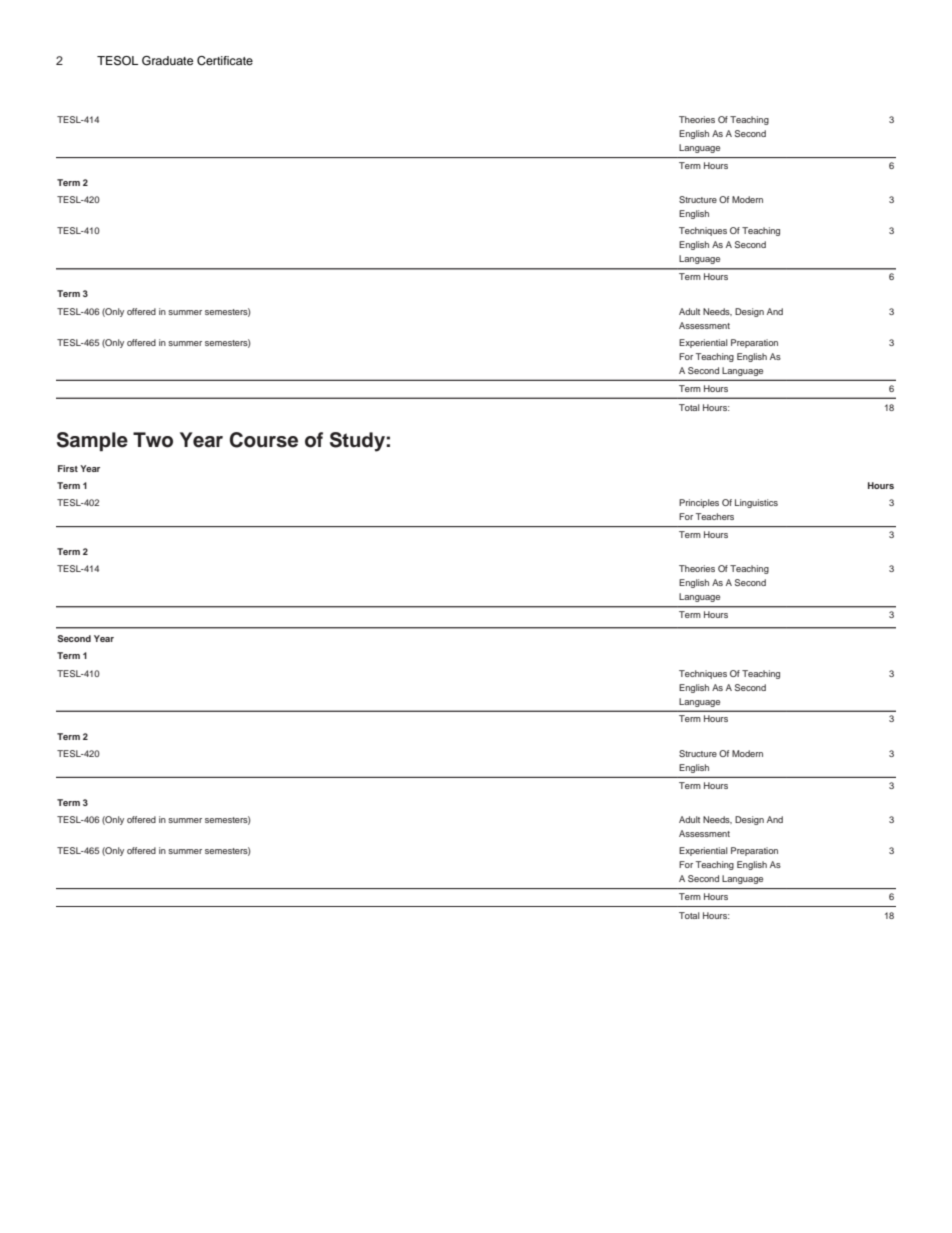  Describe the element at coordinates (92, 442) in the document. I see `Sample` at that location.
